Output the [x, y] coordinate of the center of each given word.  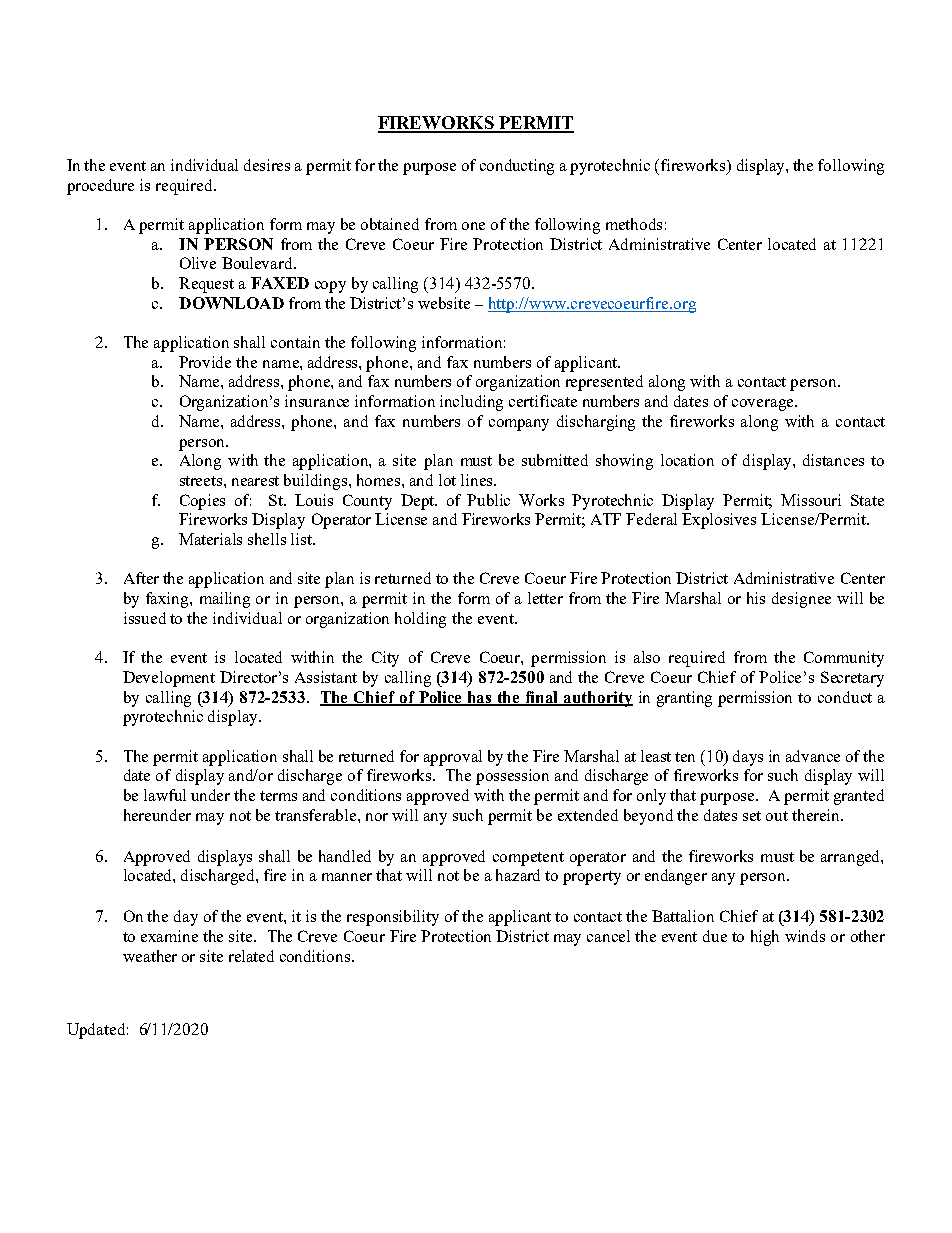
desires [267, 165]
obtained [390, 224]
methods [634, 224]
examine [169, 936]
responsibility [393, 918]
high [765, 938]
